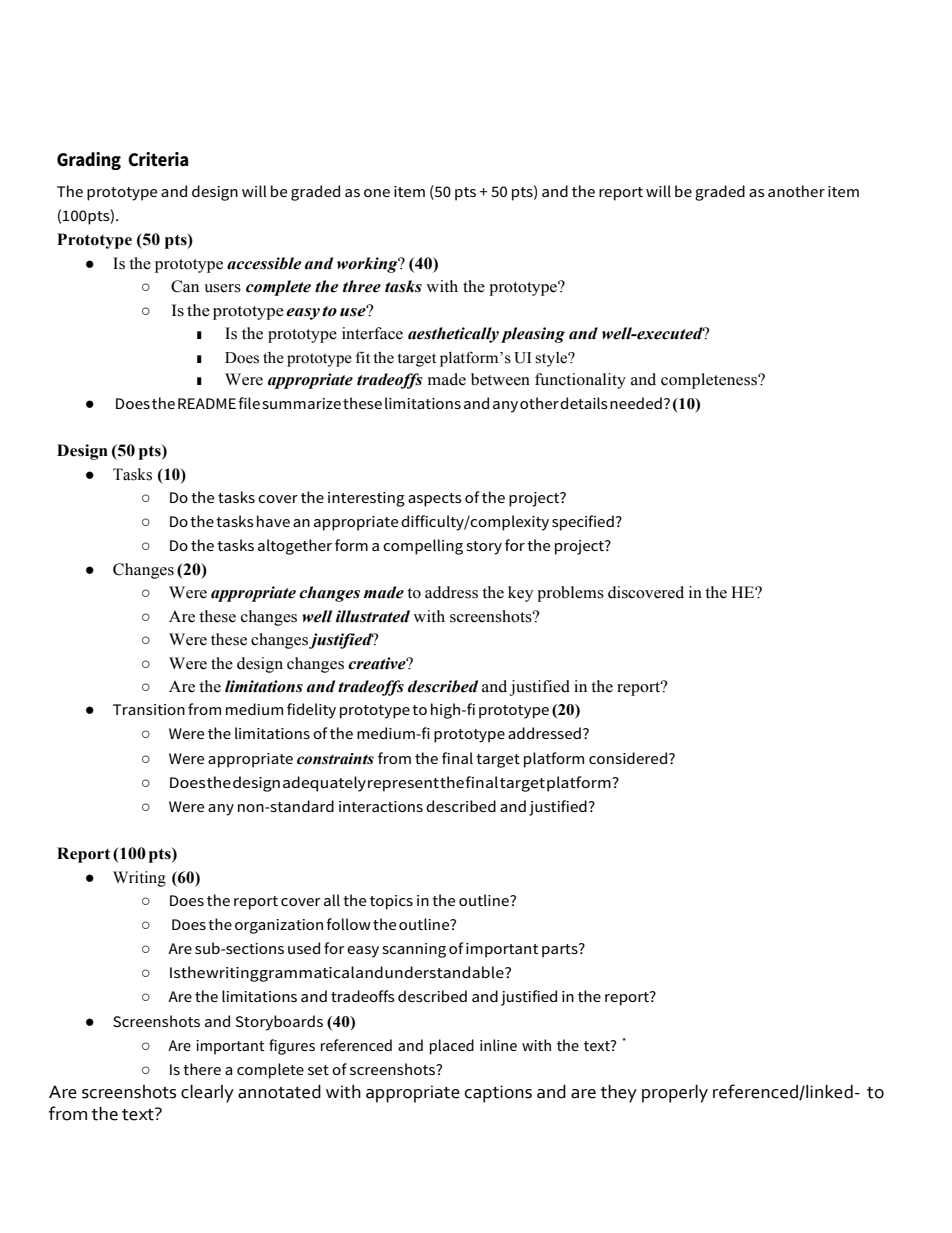 The height and width of the document is (1233, 952). Describe the element at coordinates (207, 1094) in the document. I see `clearly` at that location.
